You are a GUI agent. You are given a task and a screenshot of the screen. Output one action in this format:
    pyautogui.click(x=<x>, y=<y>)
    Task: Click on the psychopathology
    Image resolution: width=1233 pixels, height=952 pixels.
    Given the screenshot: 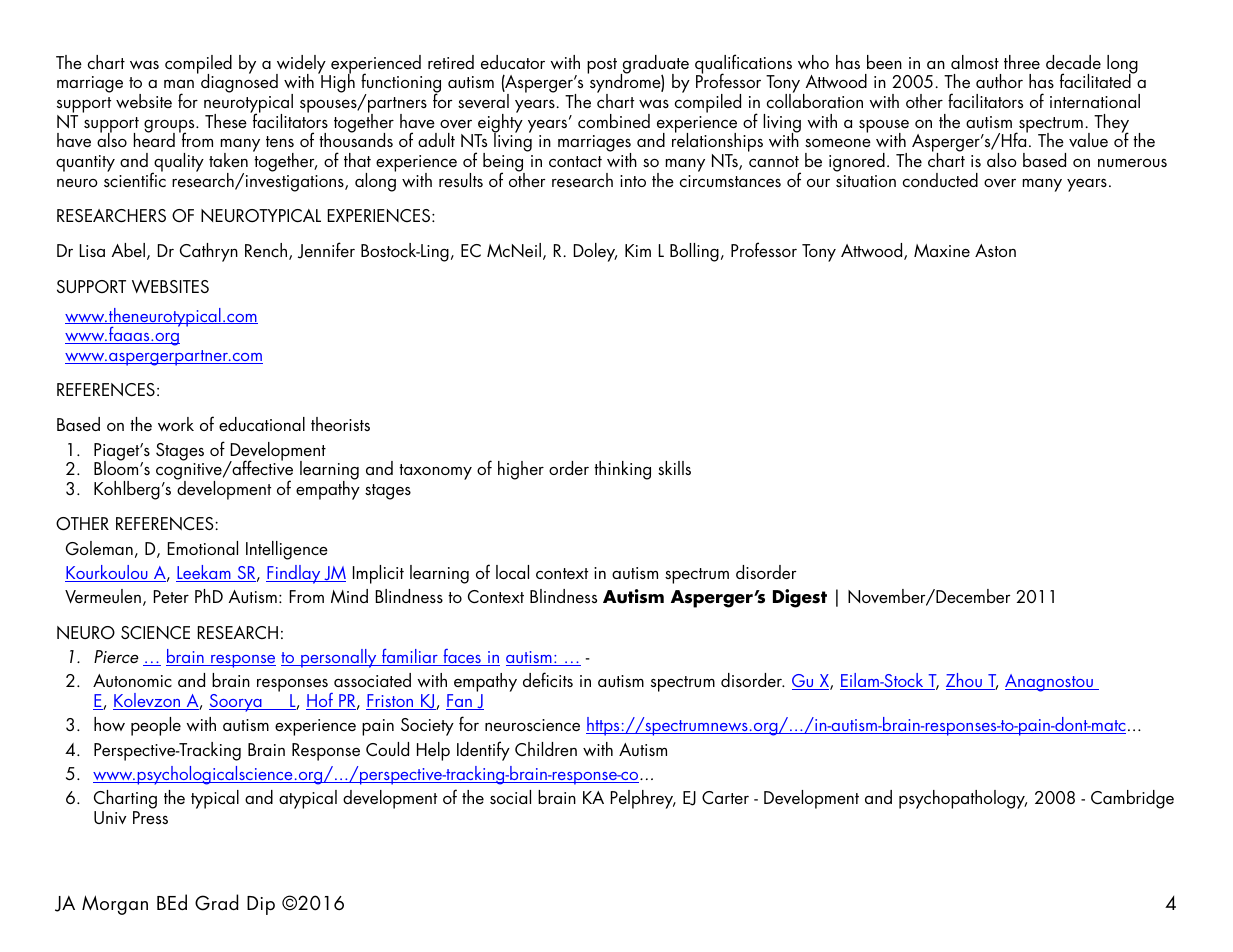 What is the action you would take?
    pyautogui.click(x=963, y=799)
